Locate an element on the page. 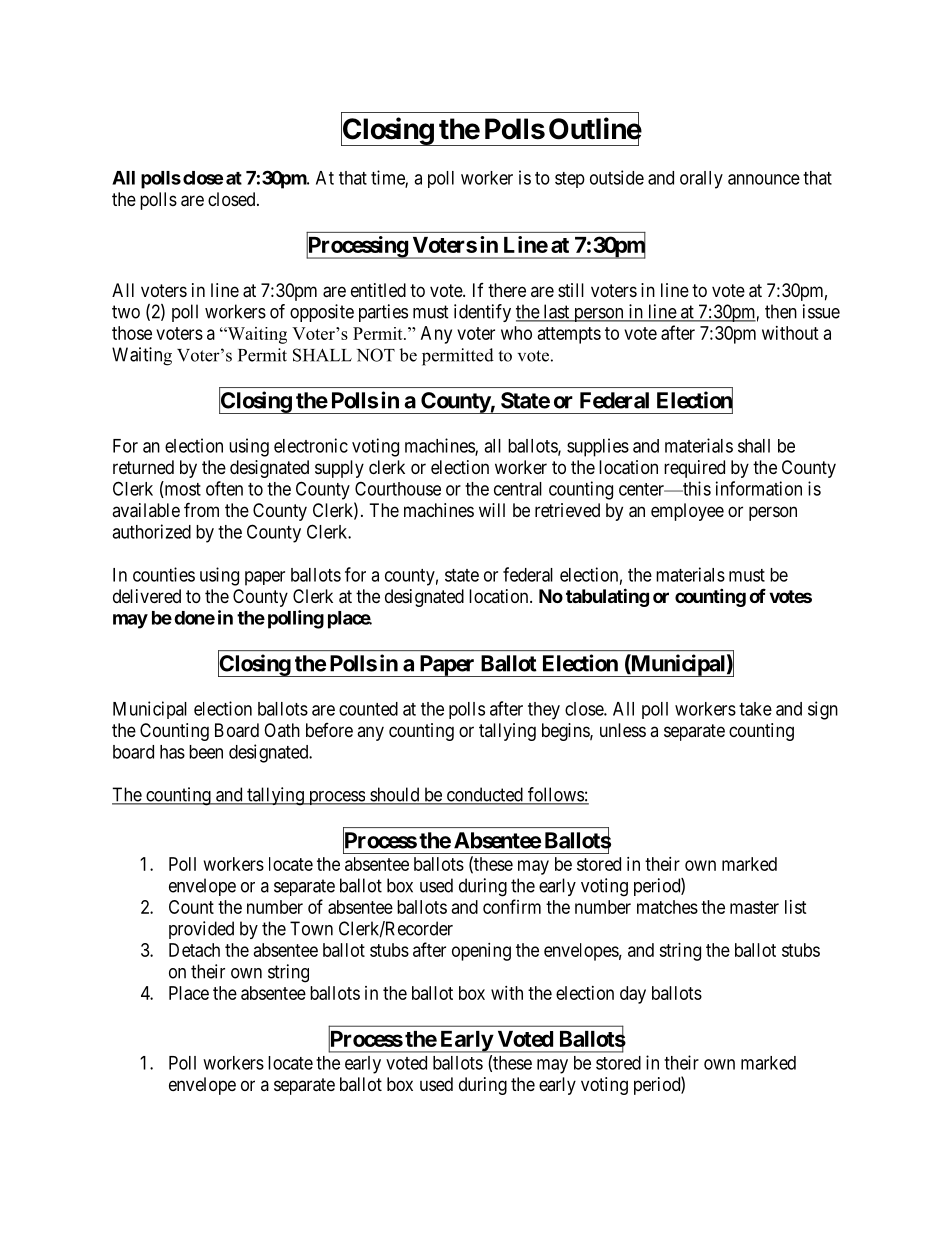  will is located at coordinates (492, 510).
